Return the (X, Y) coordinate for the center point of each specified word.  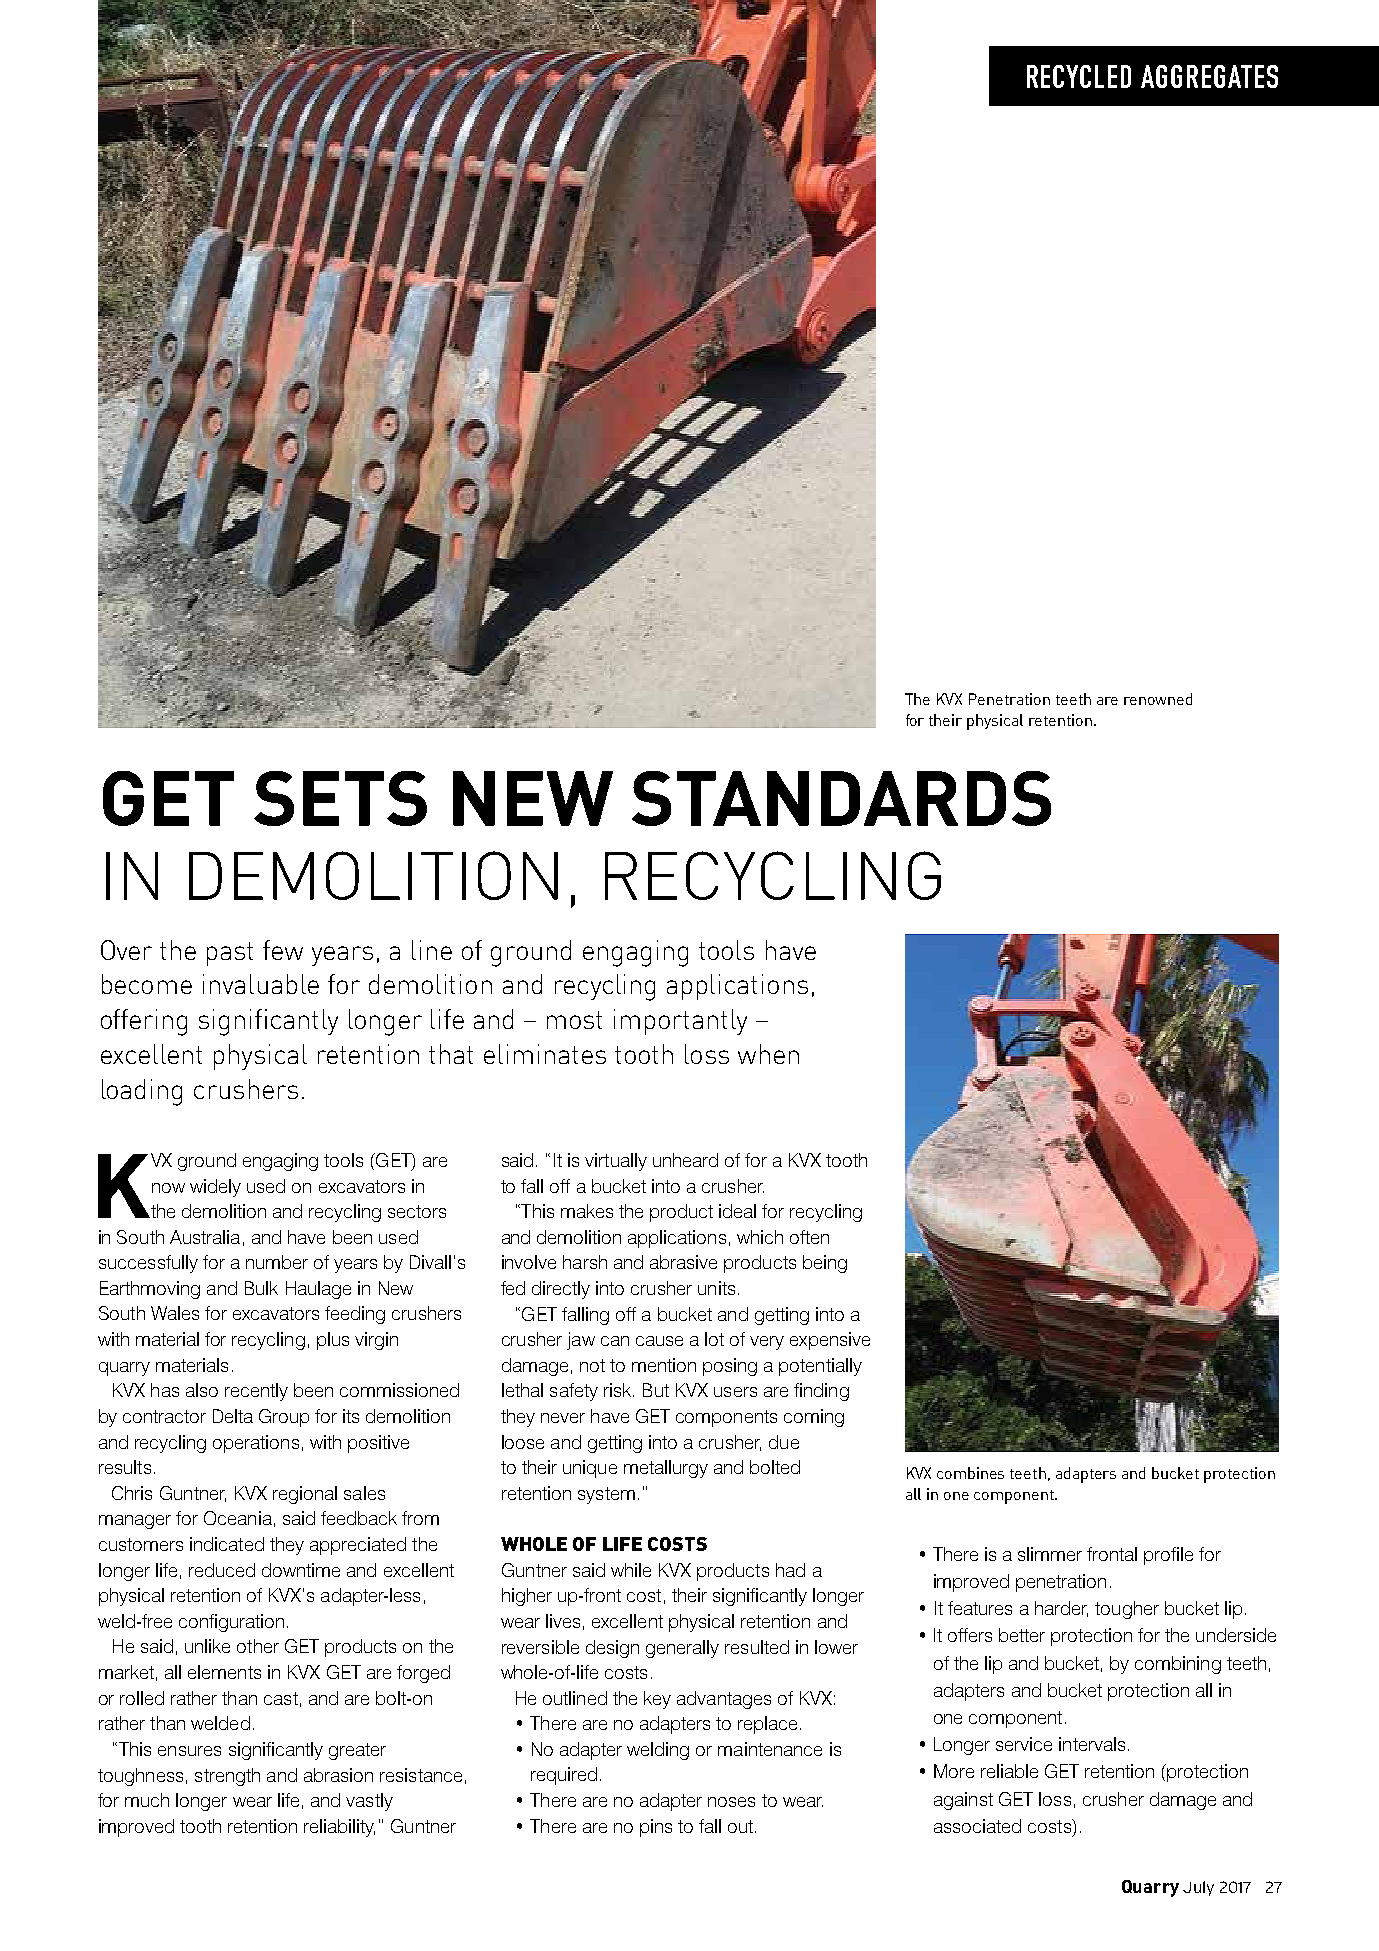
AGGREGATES (1209, 76)
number (277, 1262)
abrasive (683, 1262)
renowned (1158, 699)
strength (227, 1777)
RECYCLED (1079, 76)
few (283, 950)
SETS (340, 798)
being (825, 1264)
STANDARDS (841, 798)
